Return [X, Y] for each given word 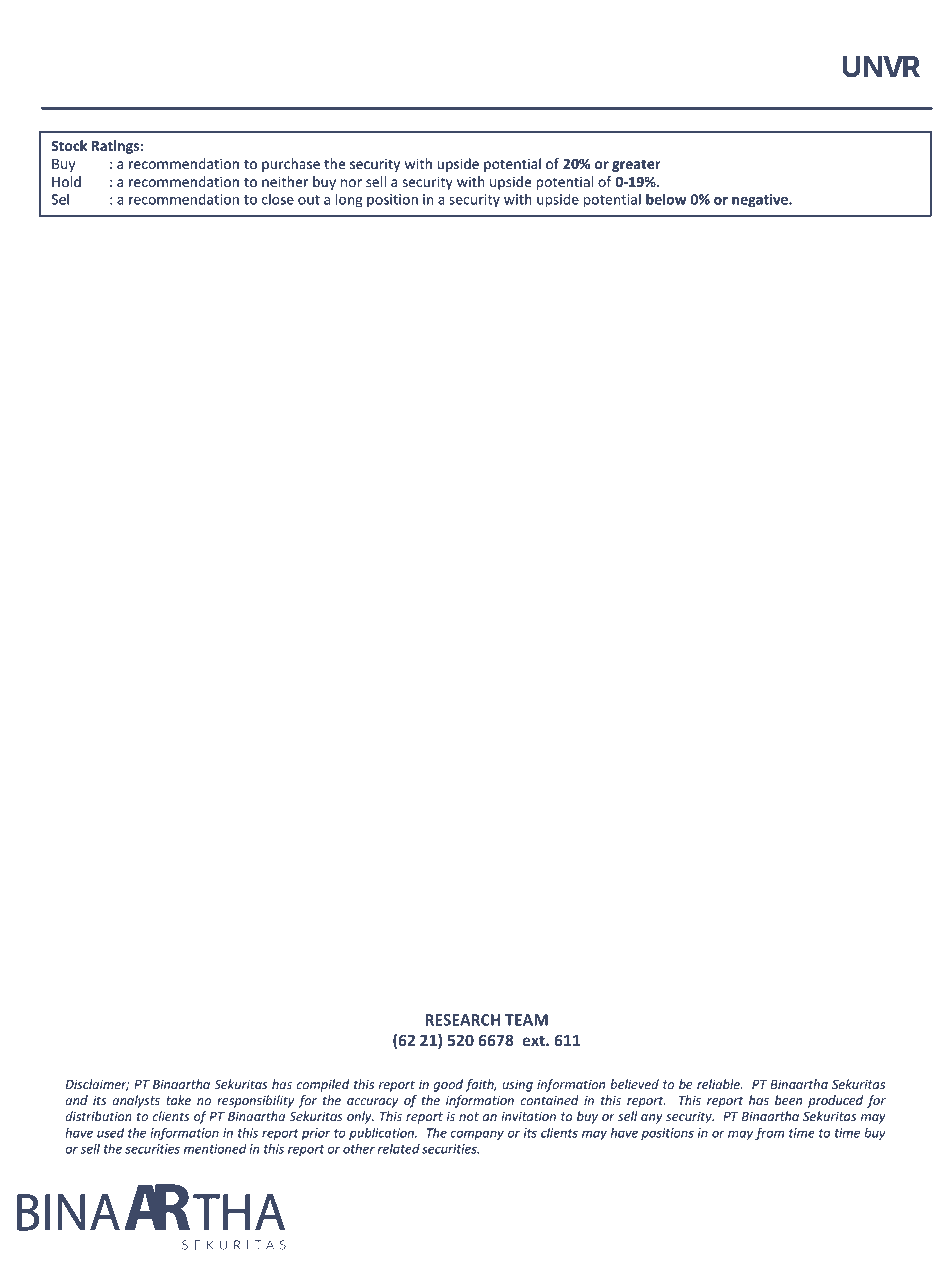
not [469, 1116]
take [178, 1100]
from [769, 1133]
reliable [719, 1084]
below [666, 199]
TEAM [526, 1020]
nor [351, 183]
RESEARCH [462, 1020]
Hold [66, 181]
